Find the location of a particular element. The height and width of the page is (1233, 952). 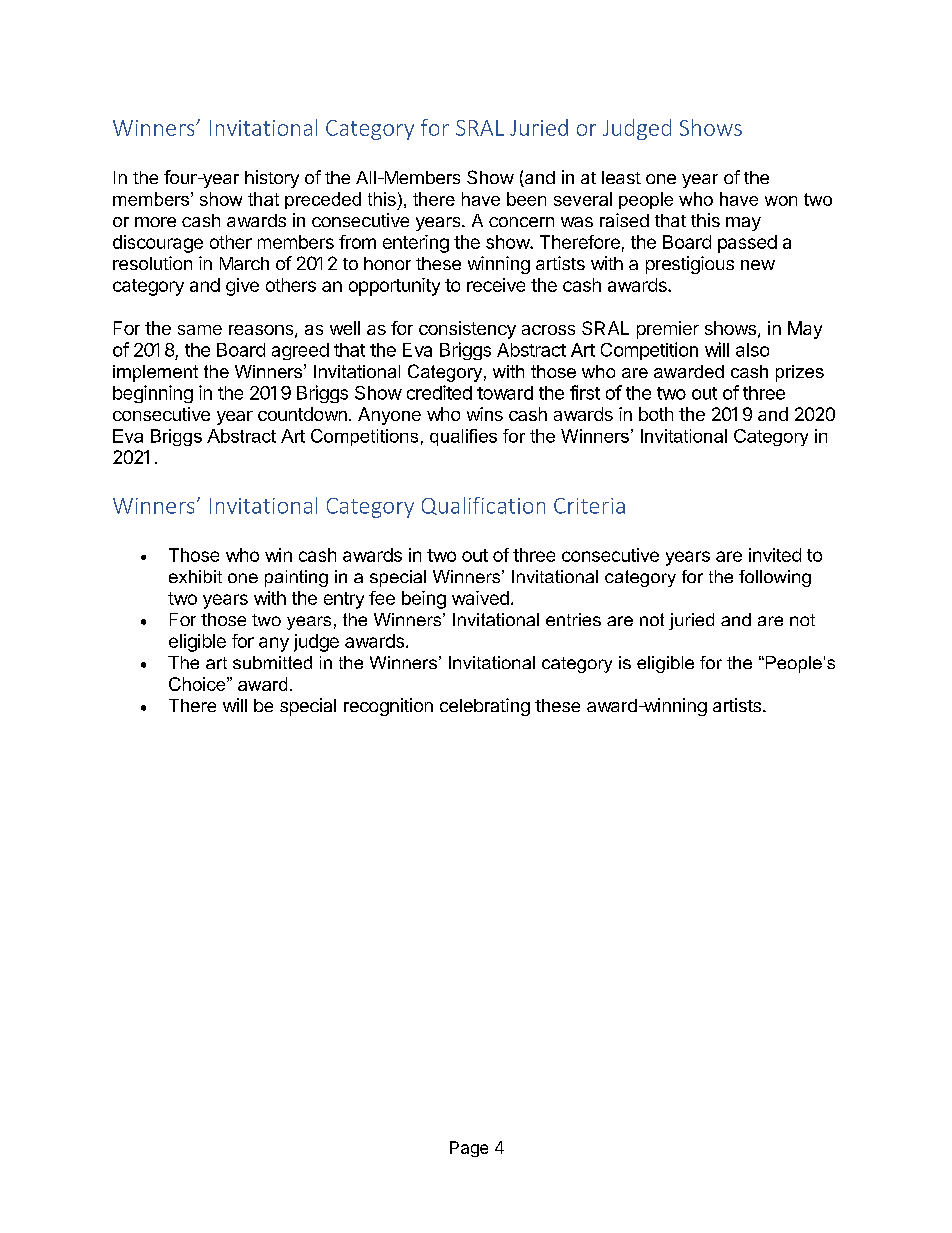

submitted is located at coordinates (272, 662).
